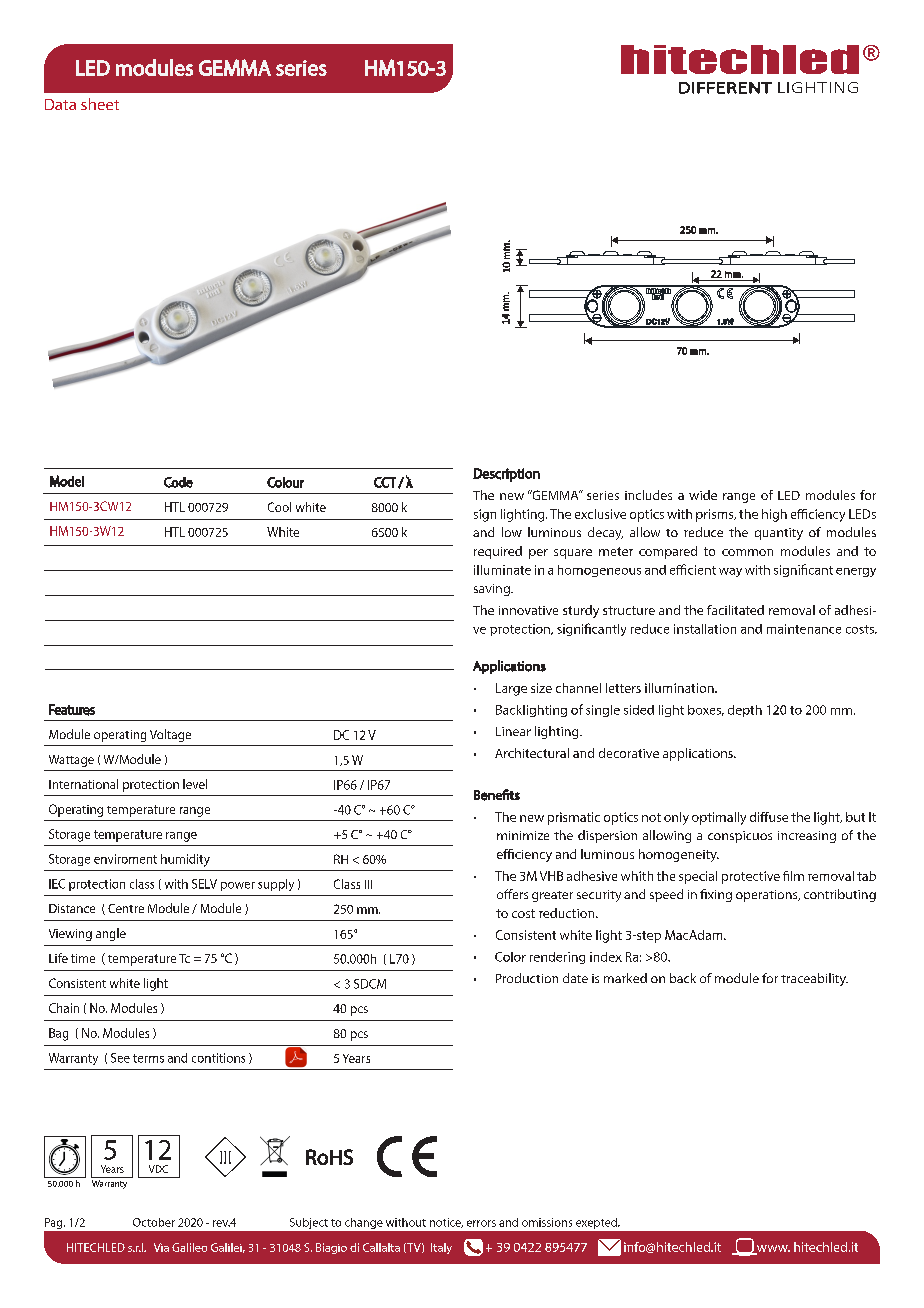  Describe the element at coordinates (481, 1223) in the page. I see `errors` at that location.
